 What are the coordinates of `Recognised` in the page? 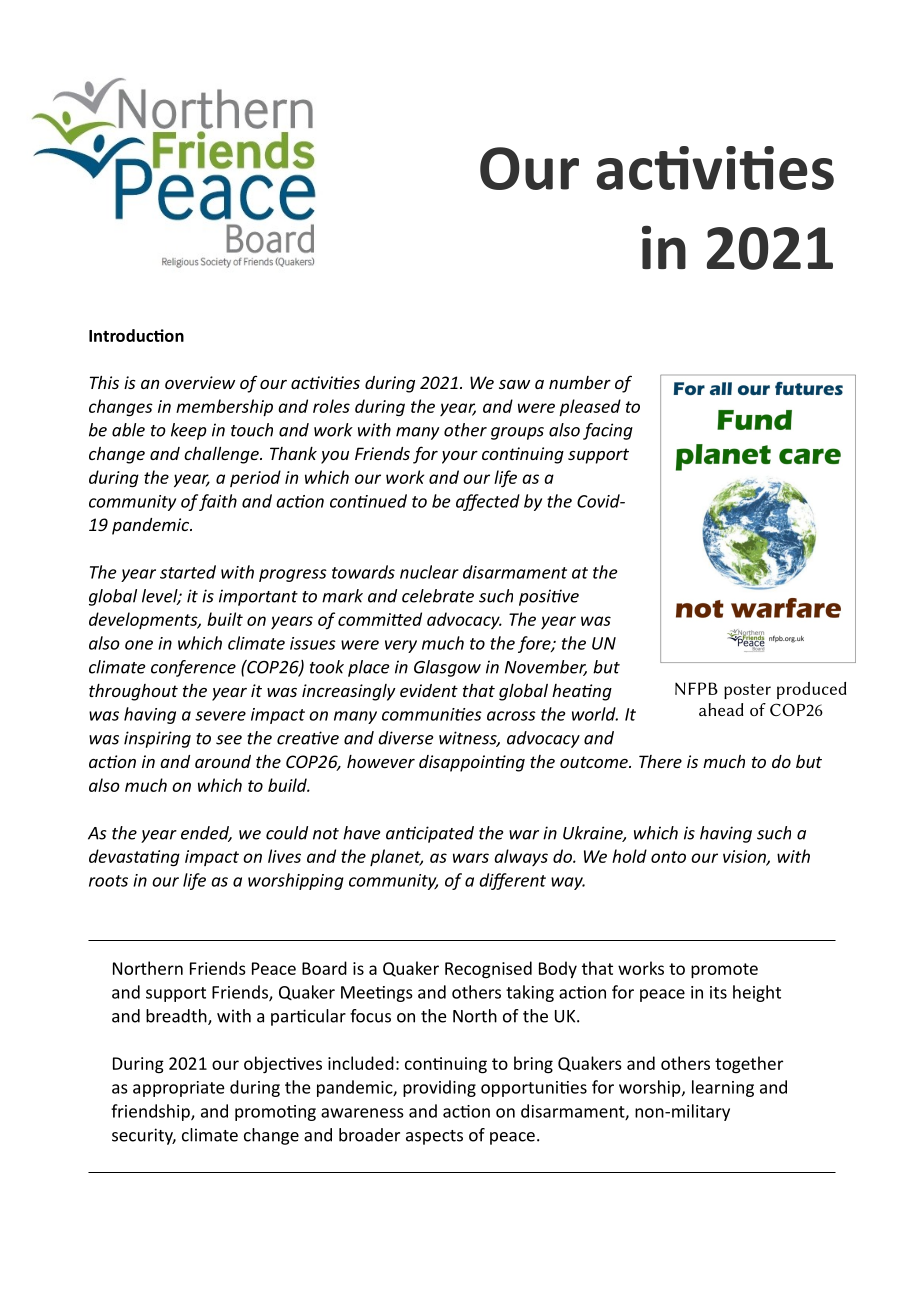 It's located at (488, 970).
